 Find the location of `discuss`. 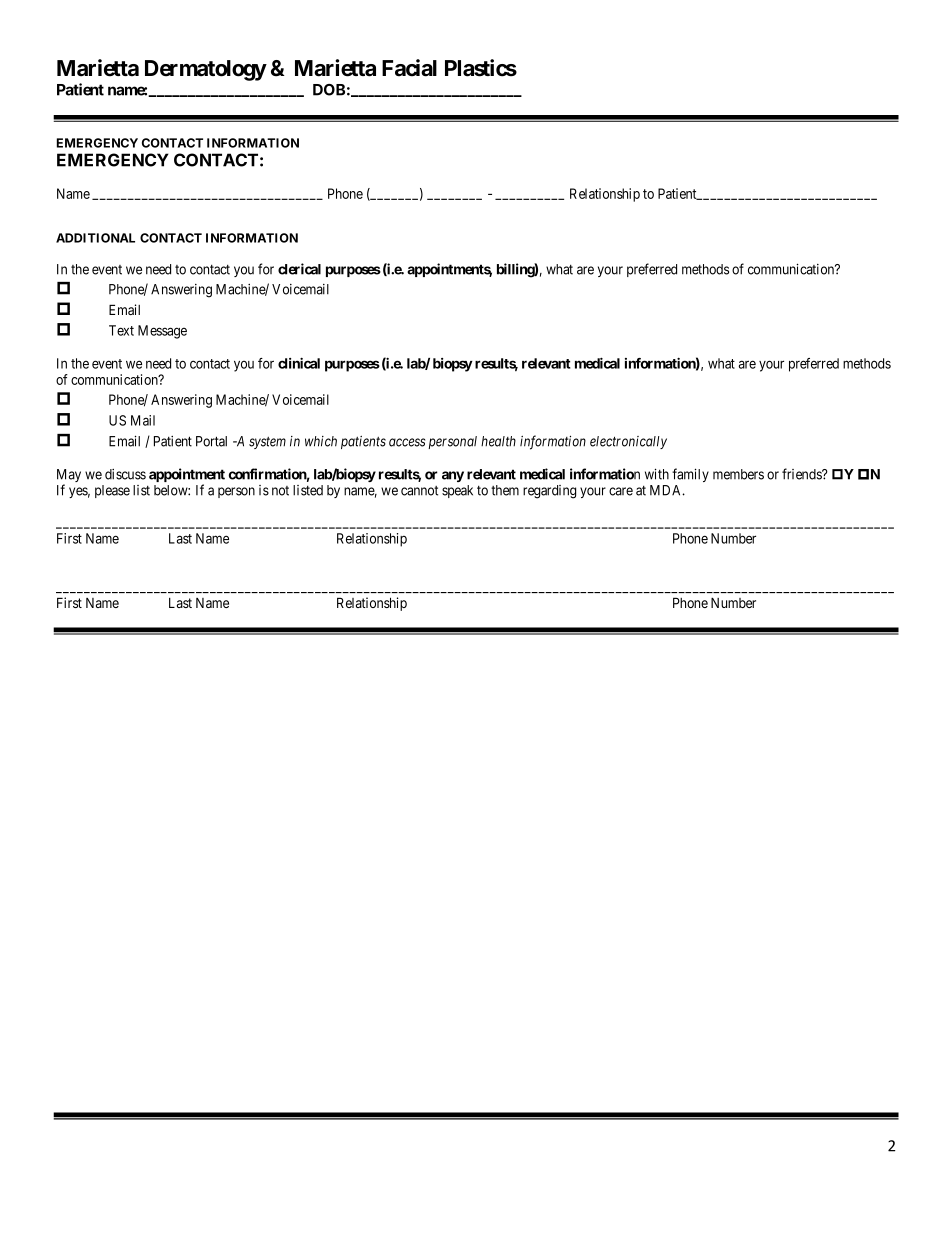

discuss is located at coordinates (125, 474).
